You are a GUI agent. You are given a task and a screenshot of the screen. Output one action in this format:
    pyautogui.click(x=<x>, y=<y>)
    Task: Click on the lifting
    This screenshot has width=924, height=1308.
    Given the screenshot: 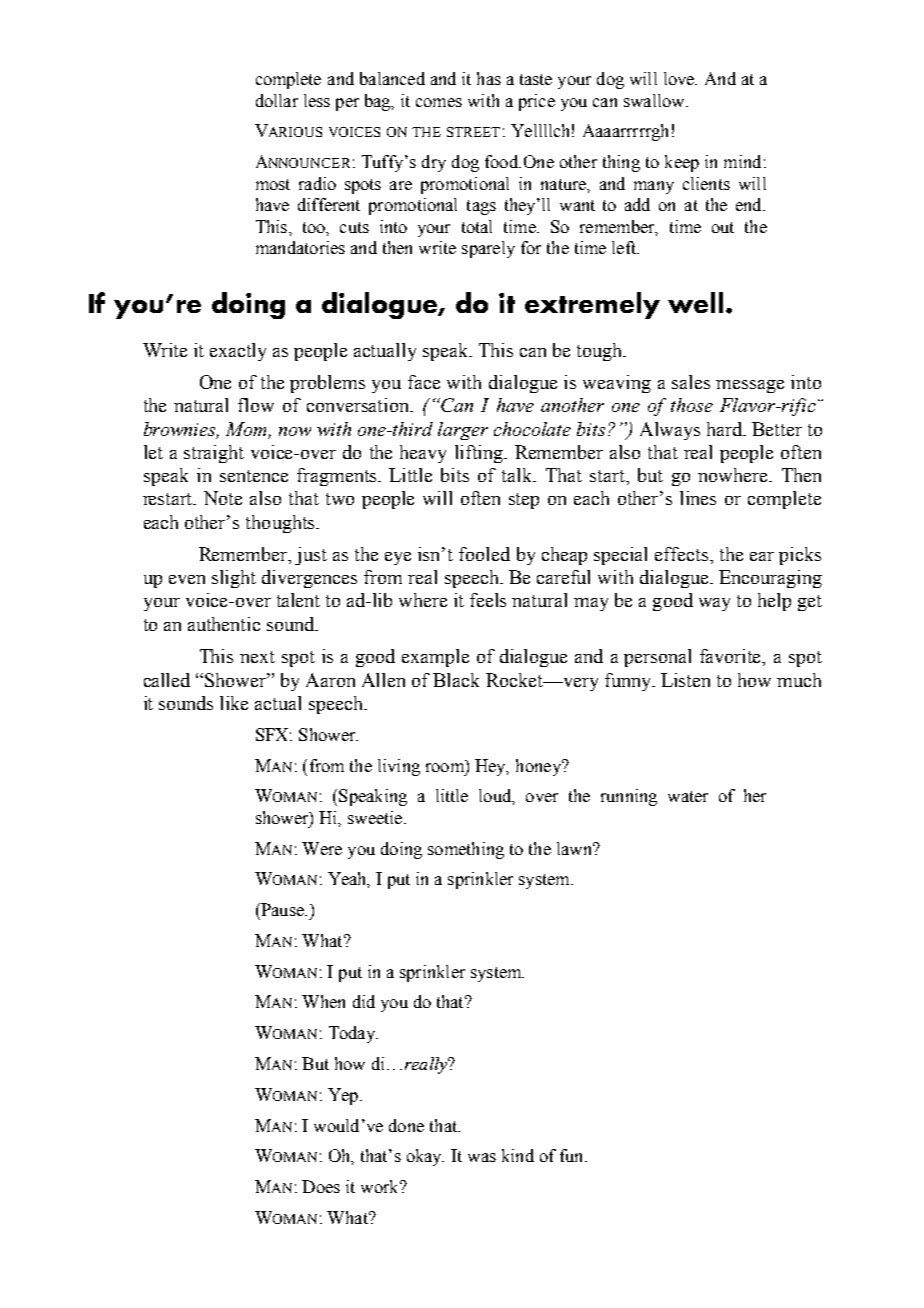 What is the action you would take?
    pyautogui.click(x=480, y=454)
